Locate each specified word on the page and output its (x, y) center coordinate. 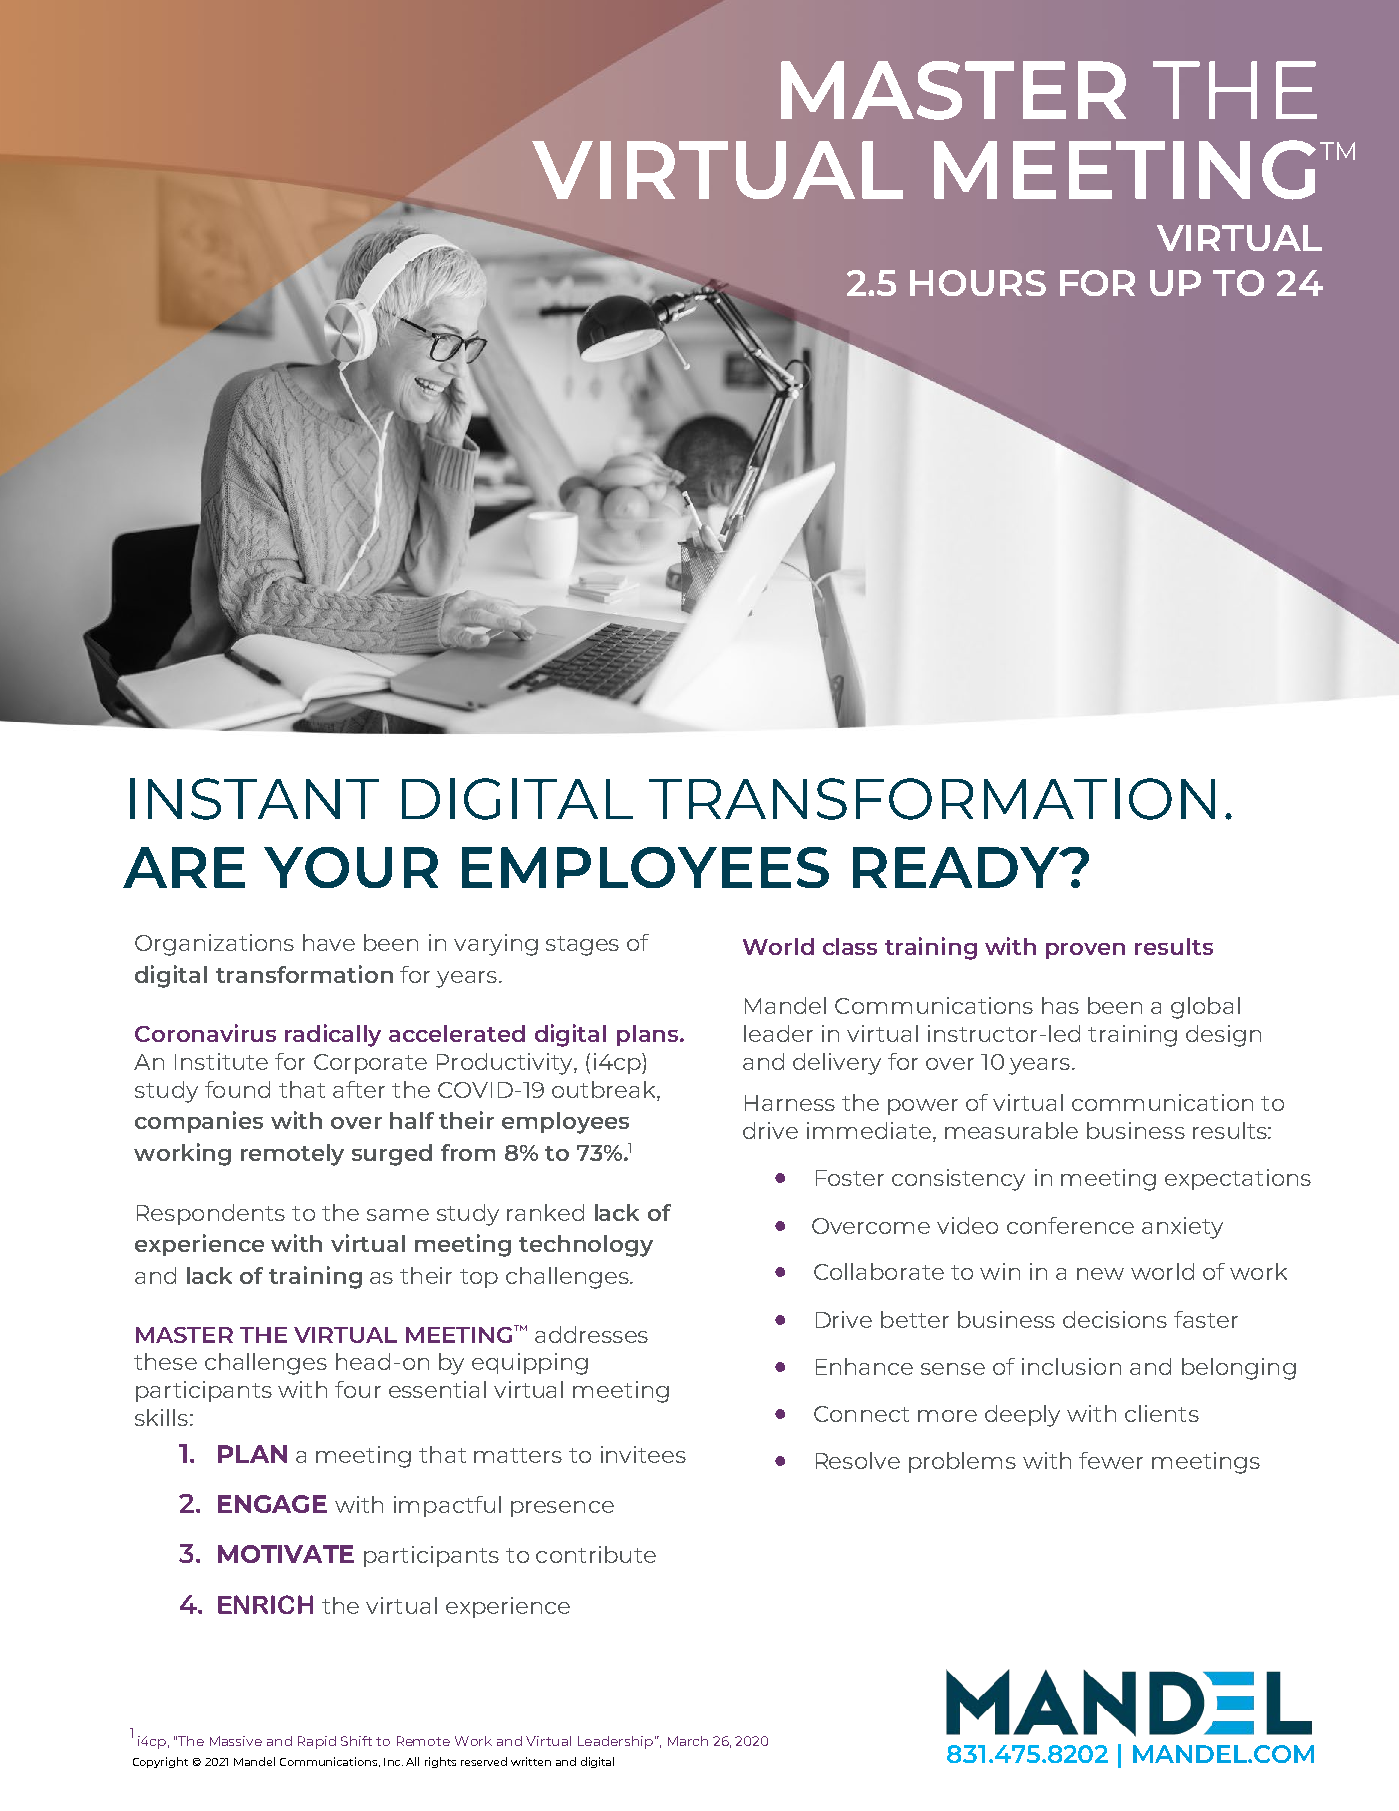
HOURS (978, 283)
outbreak (605, 1089)
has (1060, 1005)
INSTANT (254, 799)
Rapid (317, 1742)
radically (333, 1035)
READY (957, 867)
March (688, 1741)
